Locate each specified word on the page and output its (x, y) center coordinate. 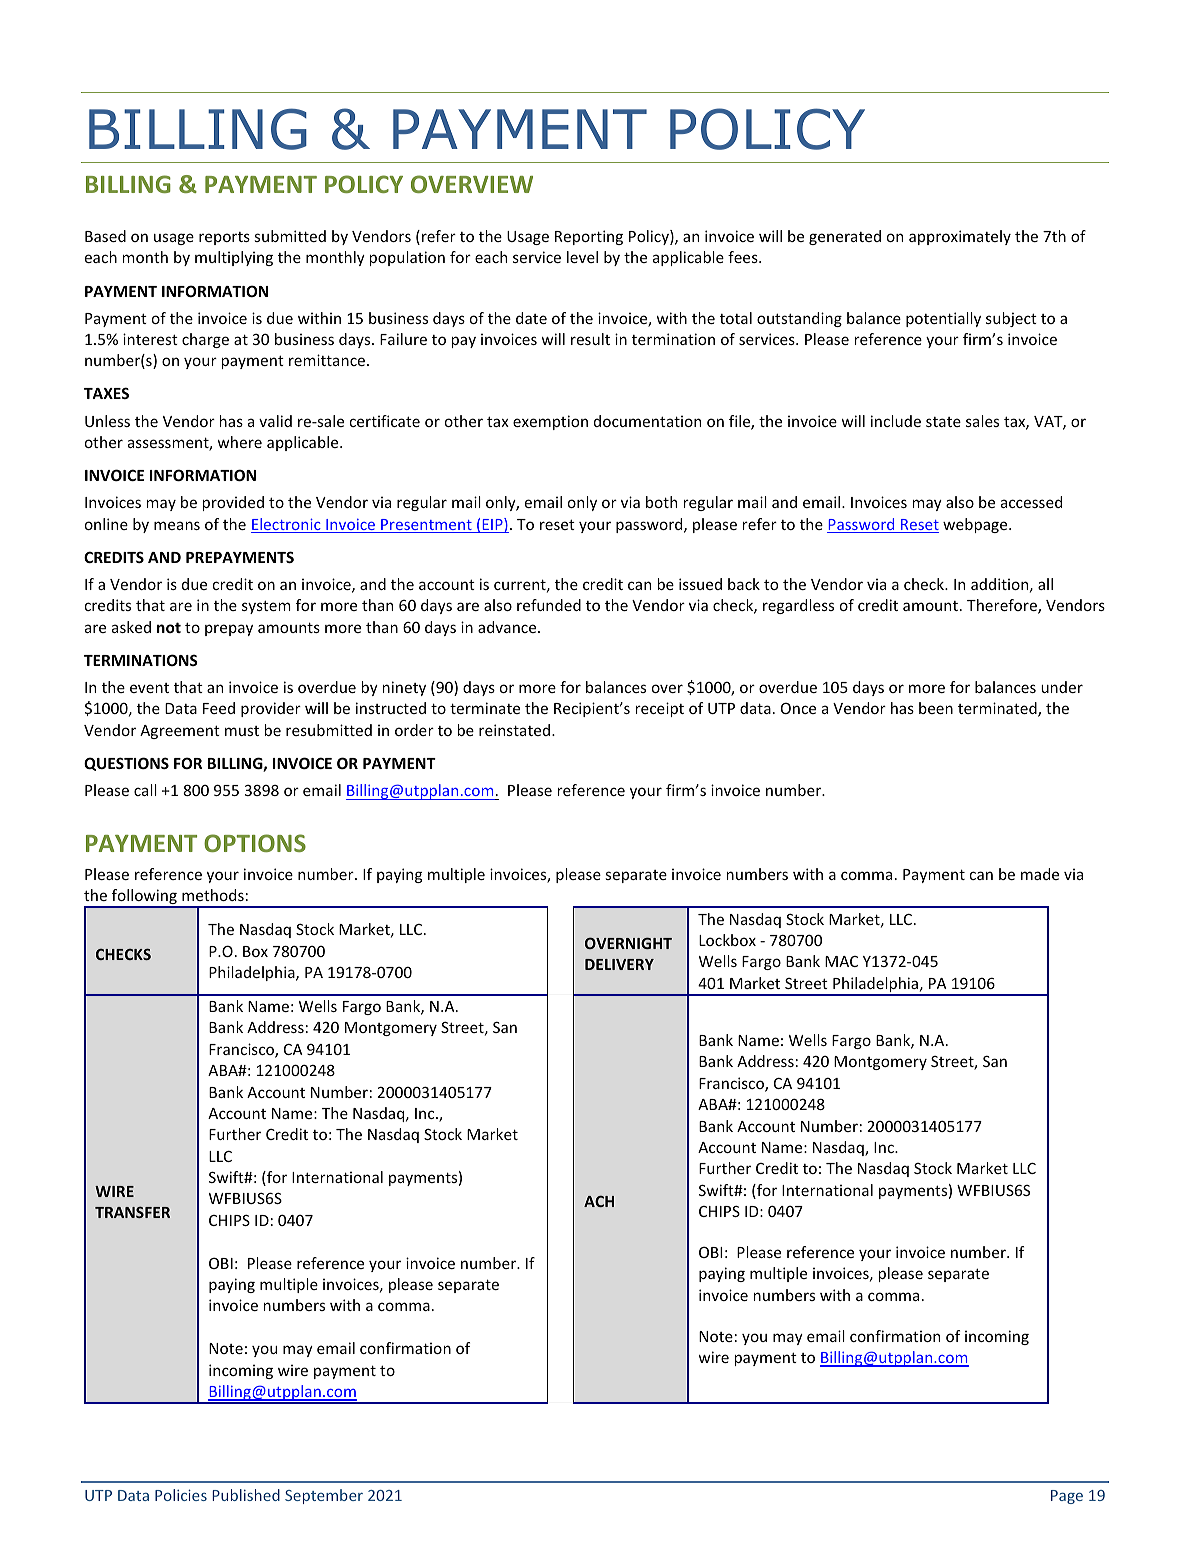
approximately (960, 237)
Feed (219, 708)
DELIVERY (619, 964)
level (582, 257)
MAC (841, 961)
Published (246, 1495)
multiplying (234, 258)
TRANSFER (132, 1212)
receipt (660, 709)
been (936, 708)
